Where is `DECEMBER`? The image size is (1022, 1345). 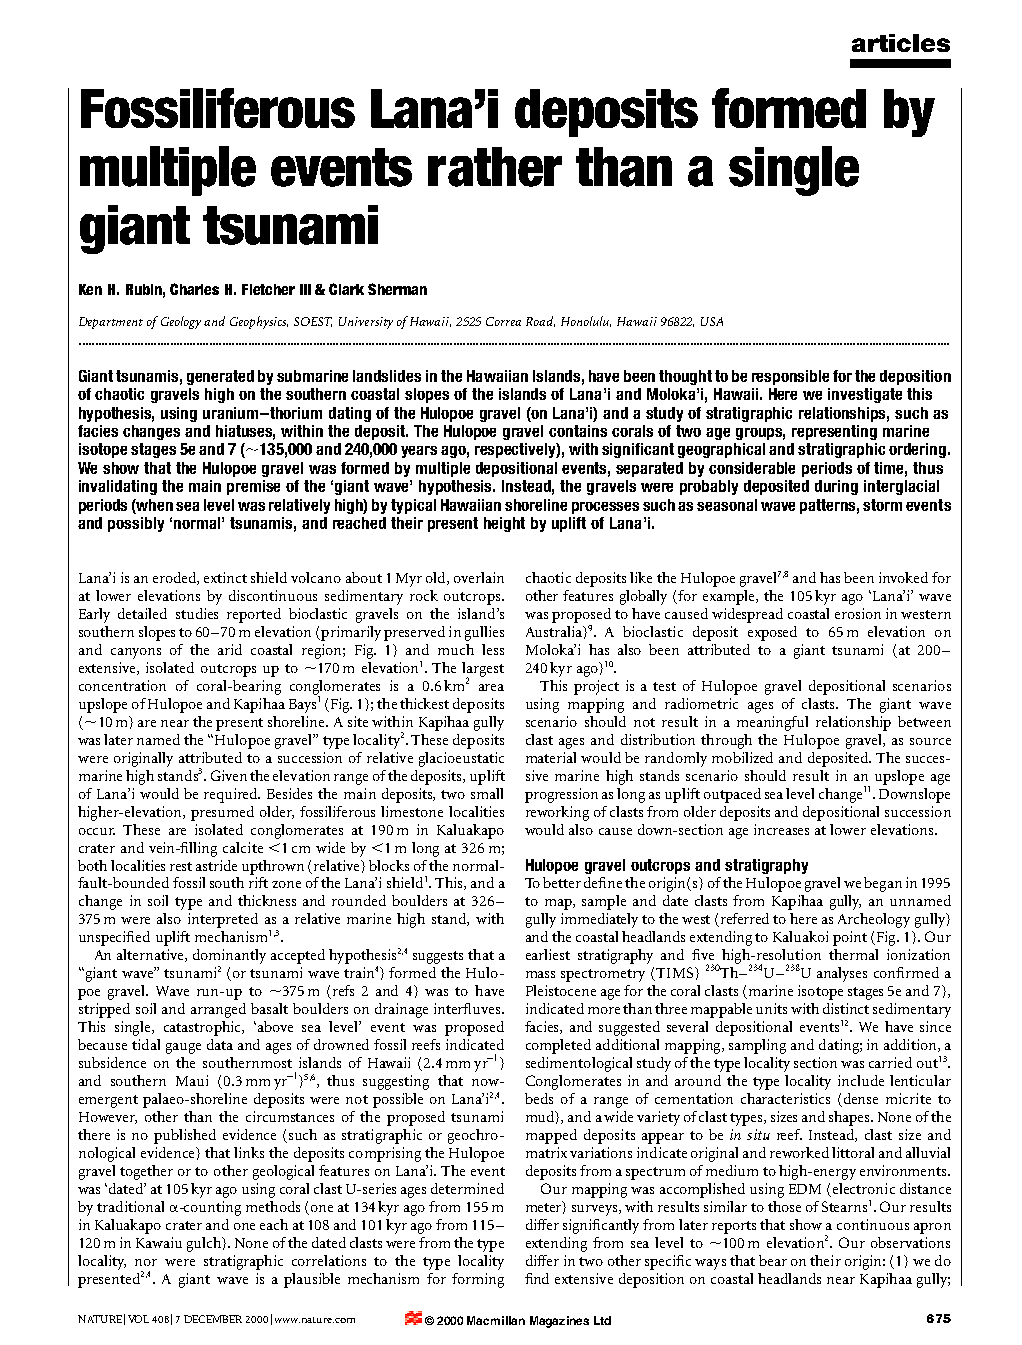
DECEMBER is located at coordinates (213, 1319).
